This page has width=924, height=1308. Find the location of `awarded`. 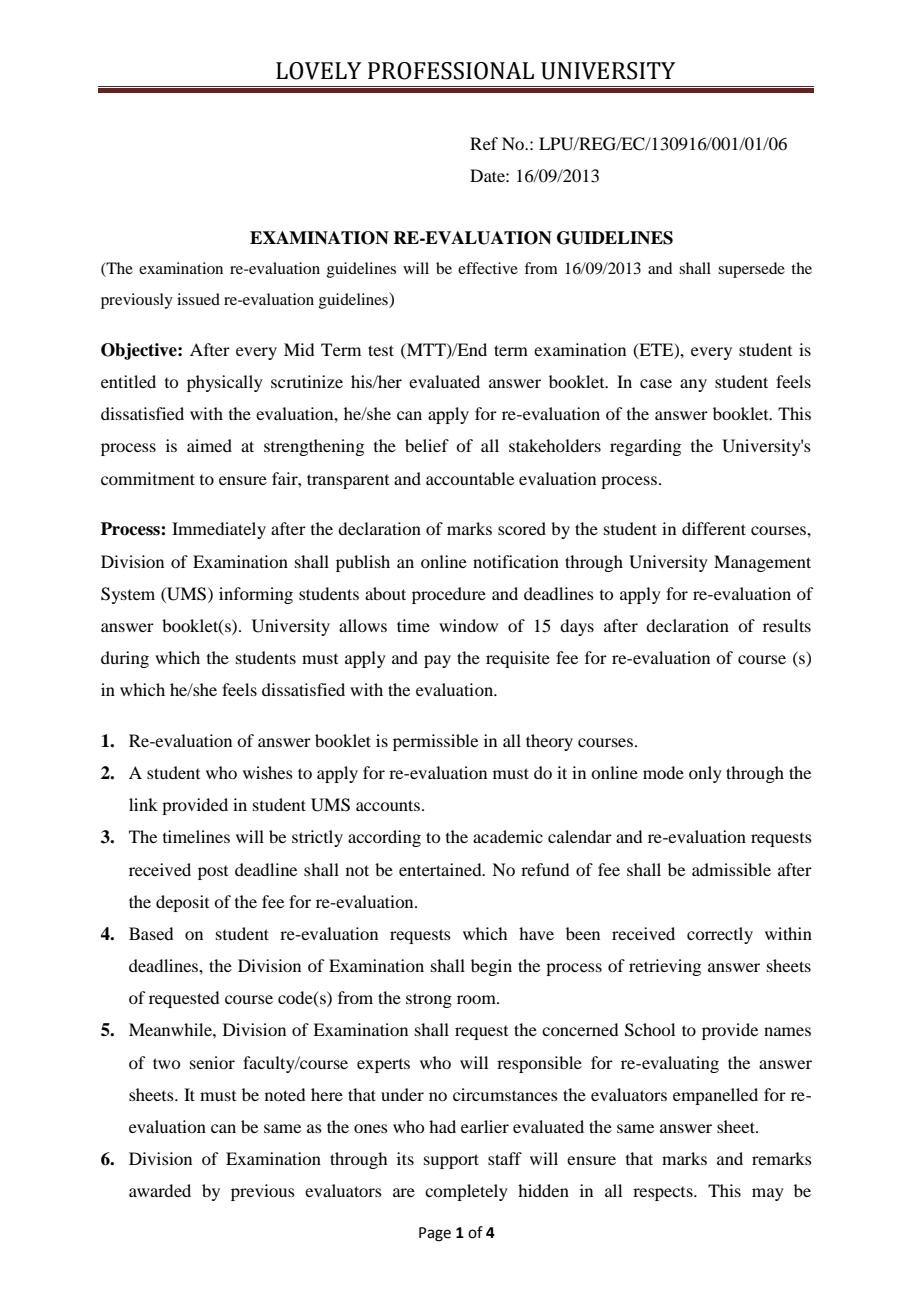

awarded is located at coordinates (160, 1190).
